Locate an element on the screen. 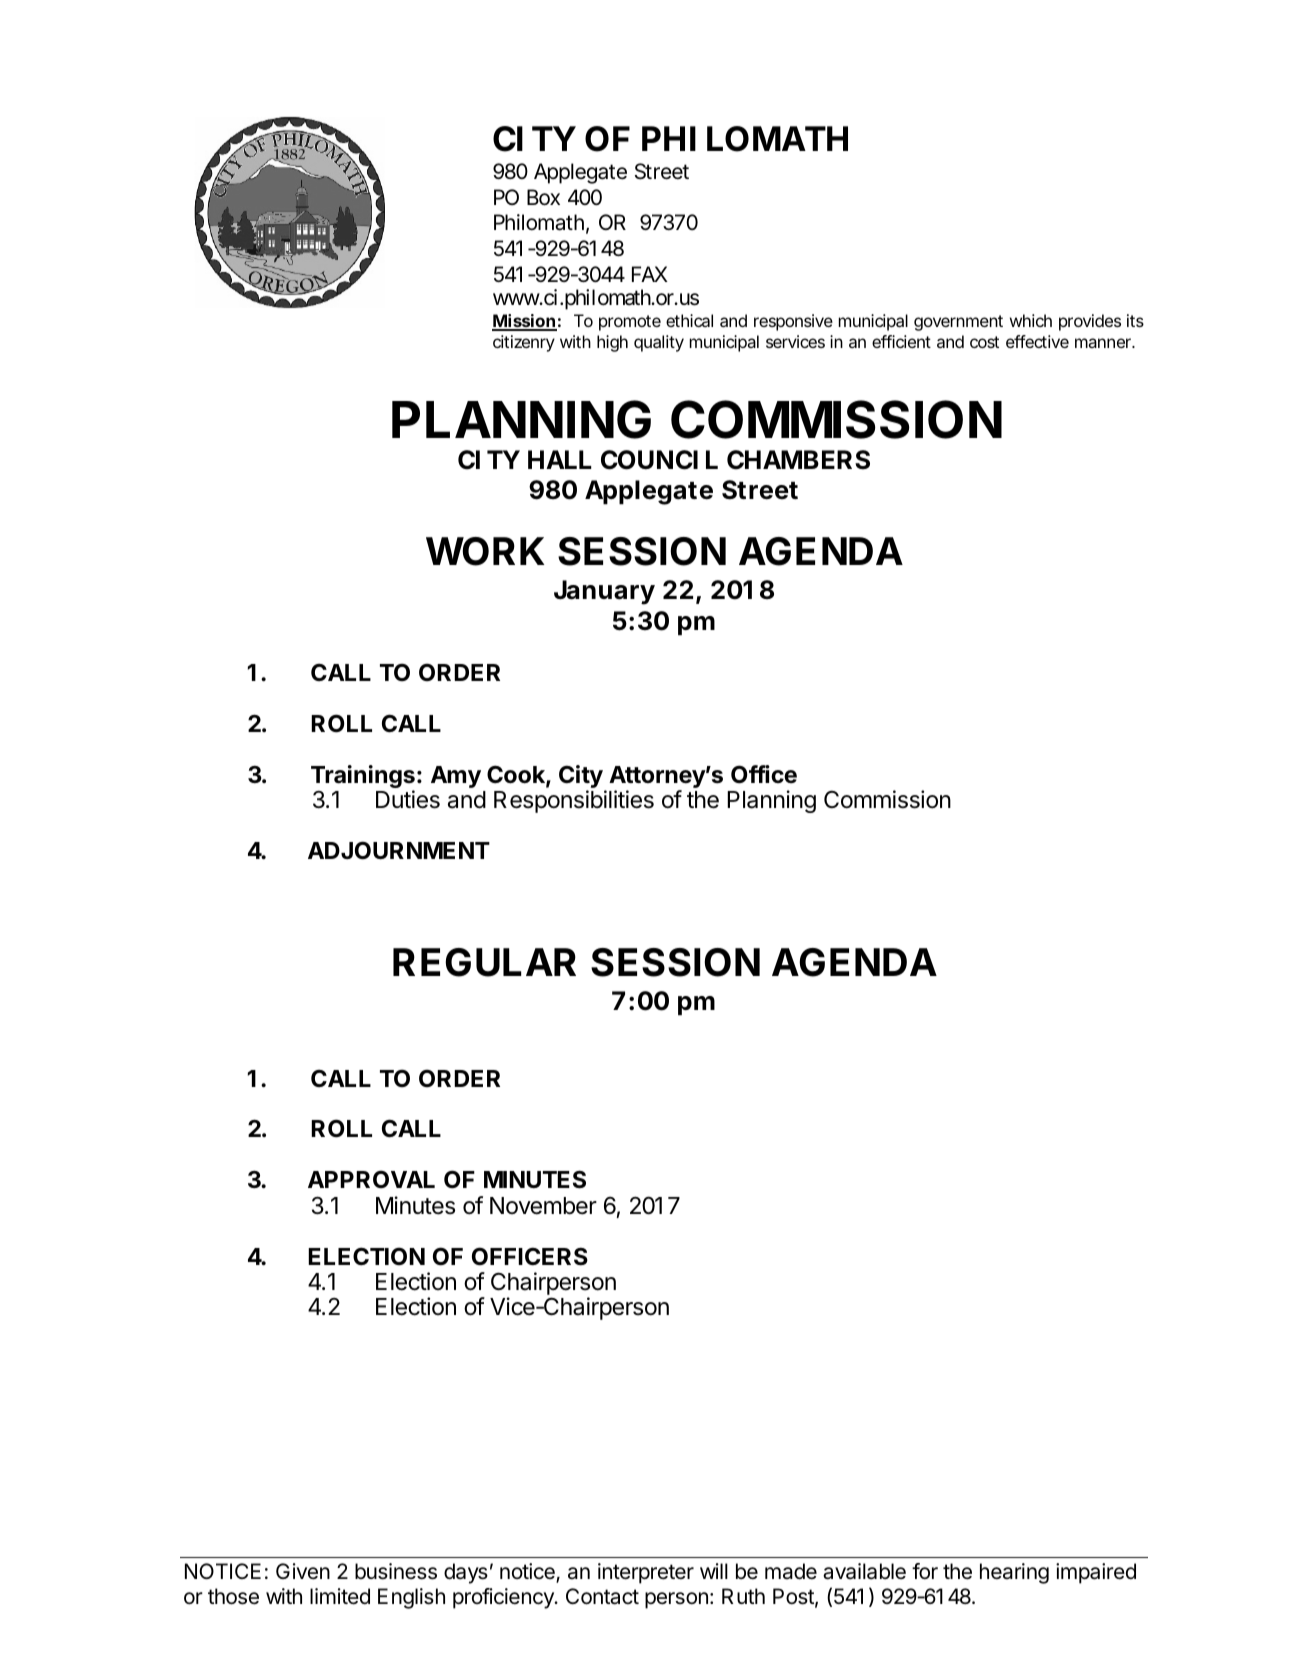 The image size is (1298, 1679). WORK is located at coordinates (485, 551).
